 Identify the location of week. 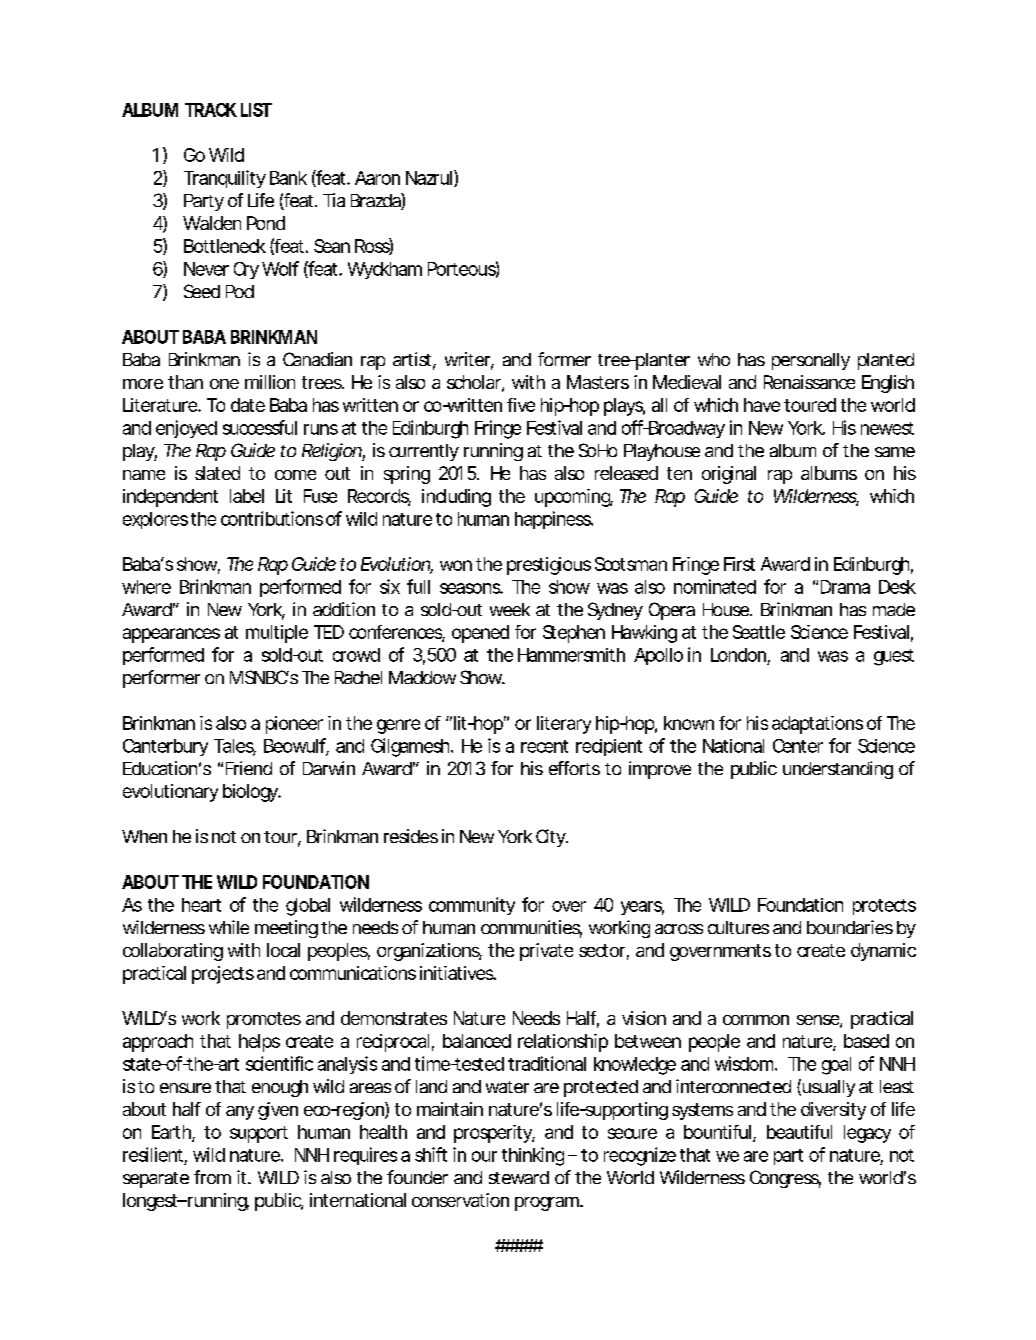
(510, 609).
